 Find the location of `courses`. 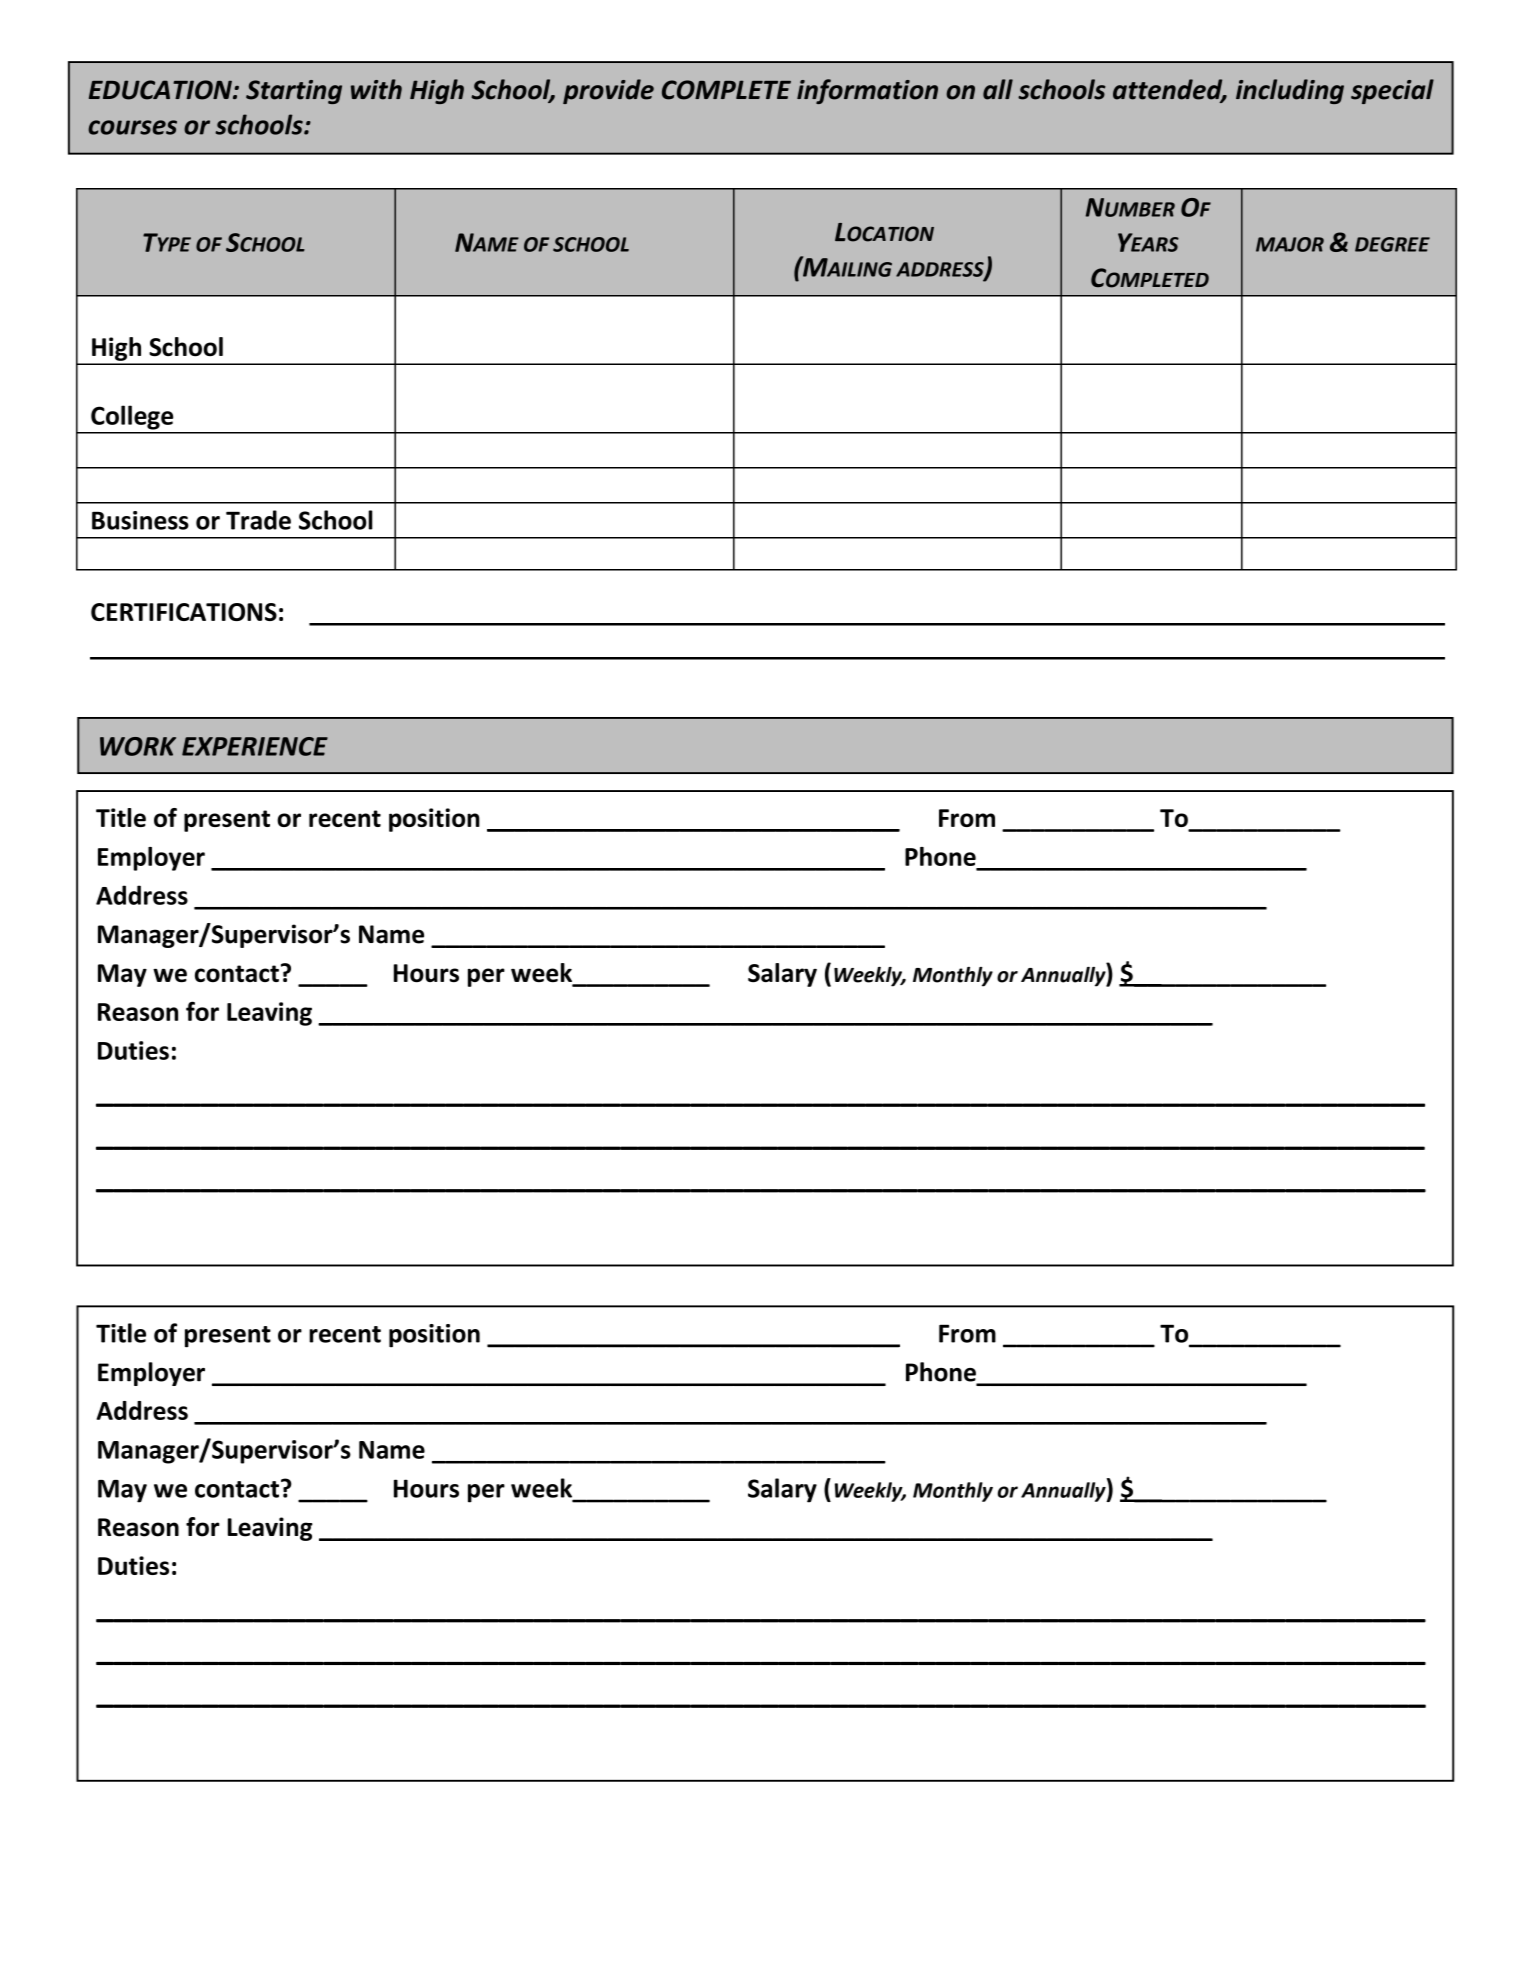

courses is located at coordinates (132, 127).
